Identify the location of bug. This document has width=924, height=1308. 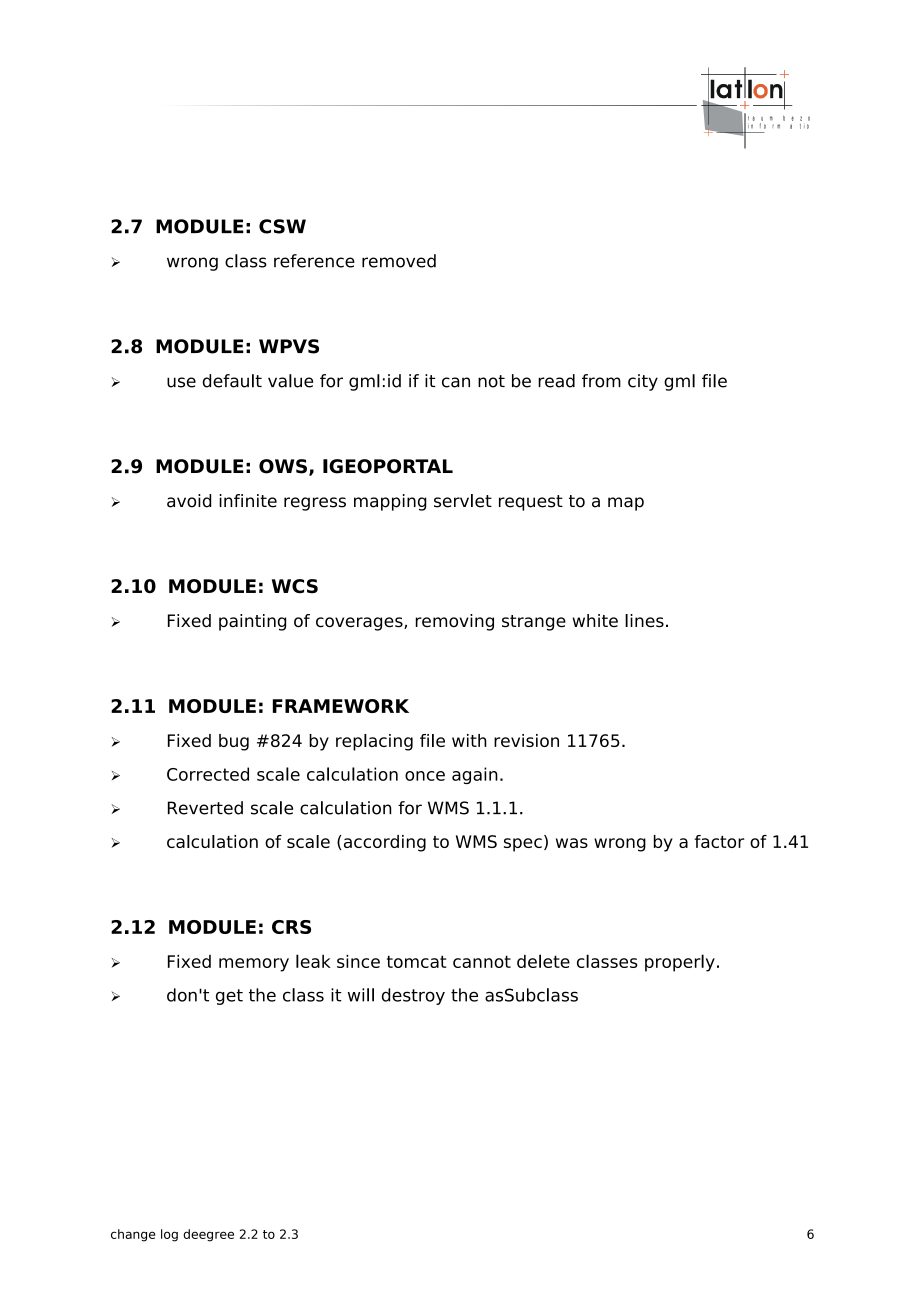
(234, 742).
